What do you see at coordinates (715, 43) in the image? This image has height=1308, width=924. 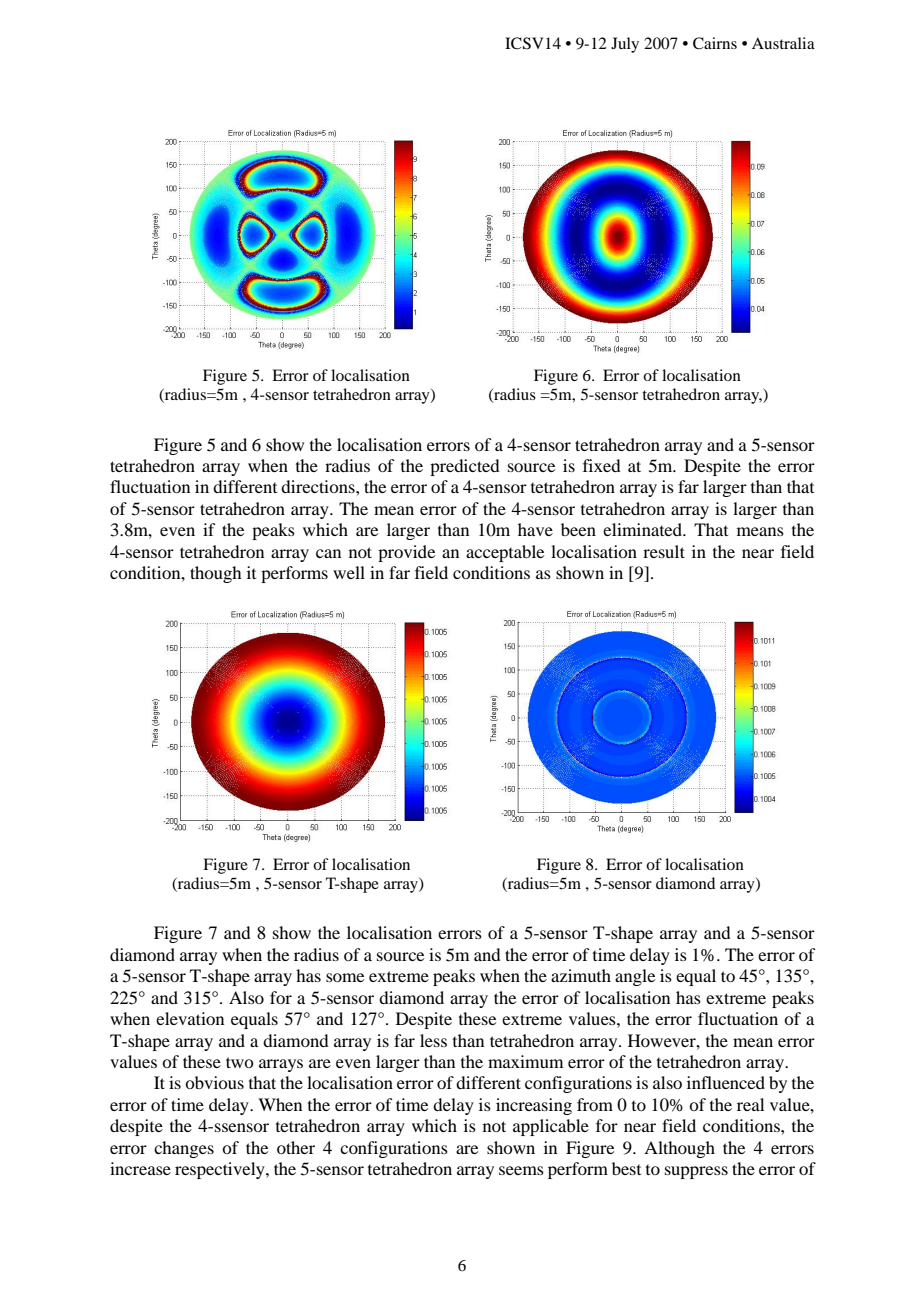 I see `Cairns` at bounding box center [715, 43].
